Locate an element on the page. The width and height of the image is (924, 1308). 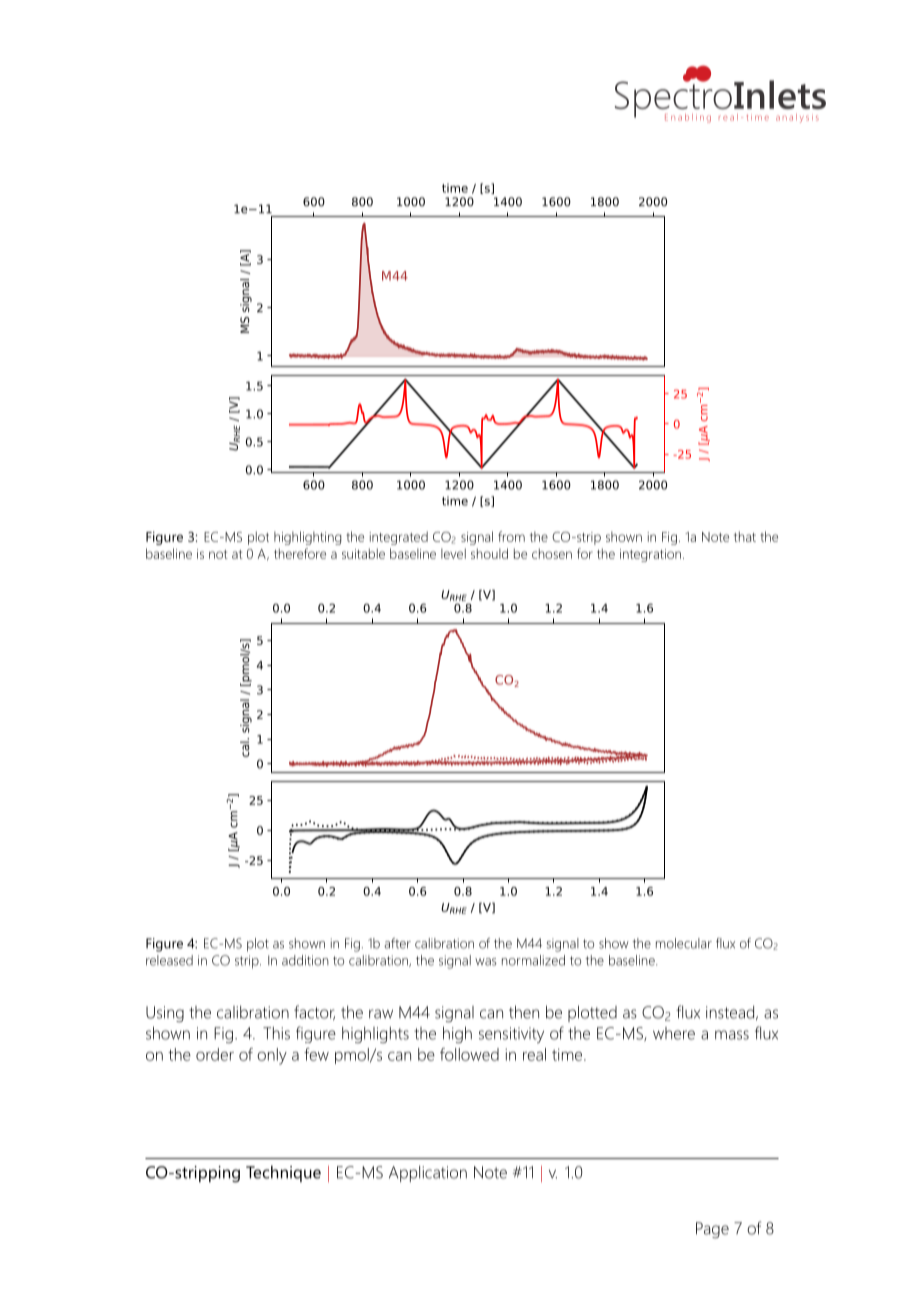
analysis is located at coordinates (797, 118).
